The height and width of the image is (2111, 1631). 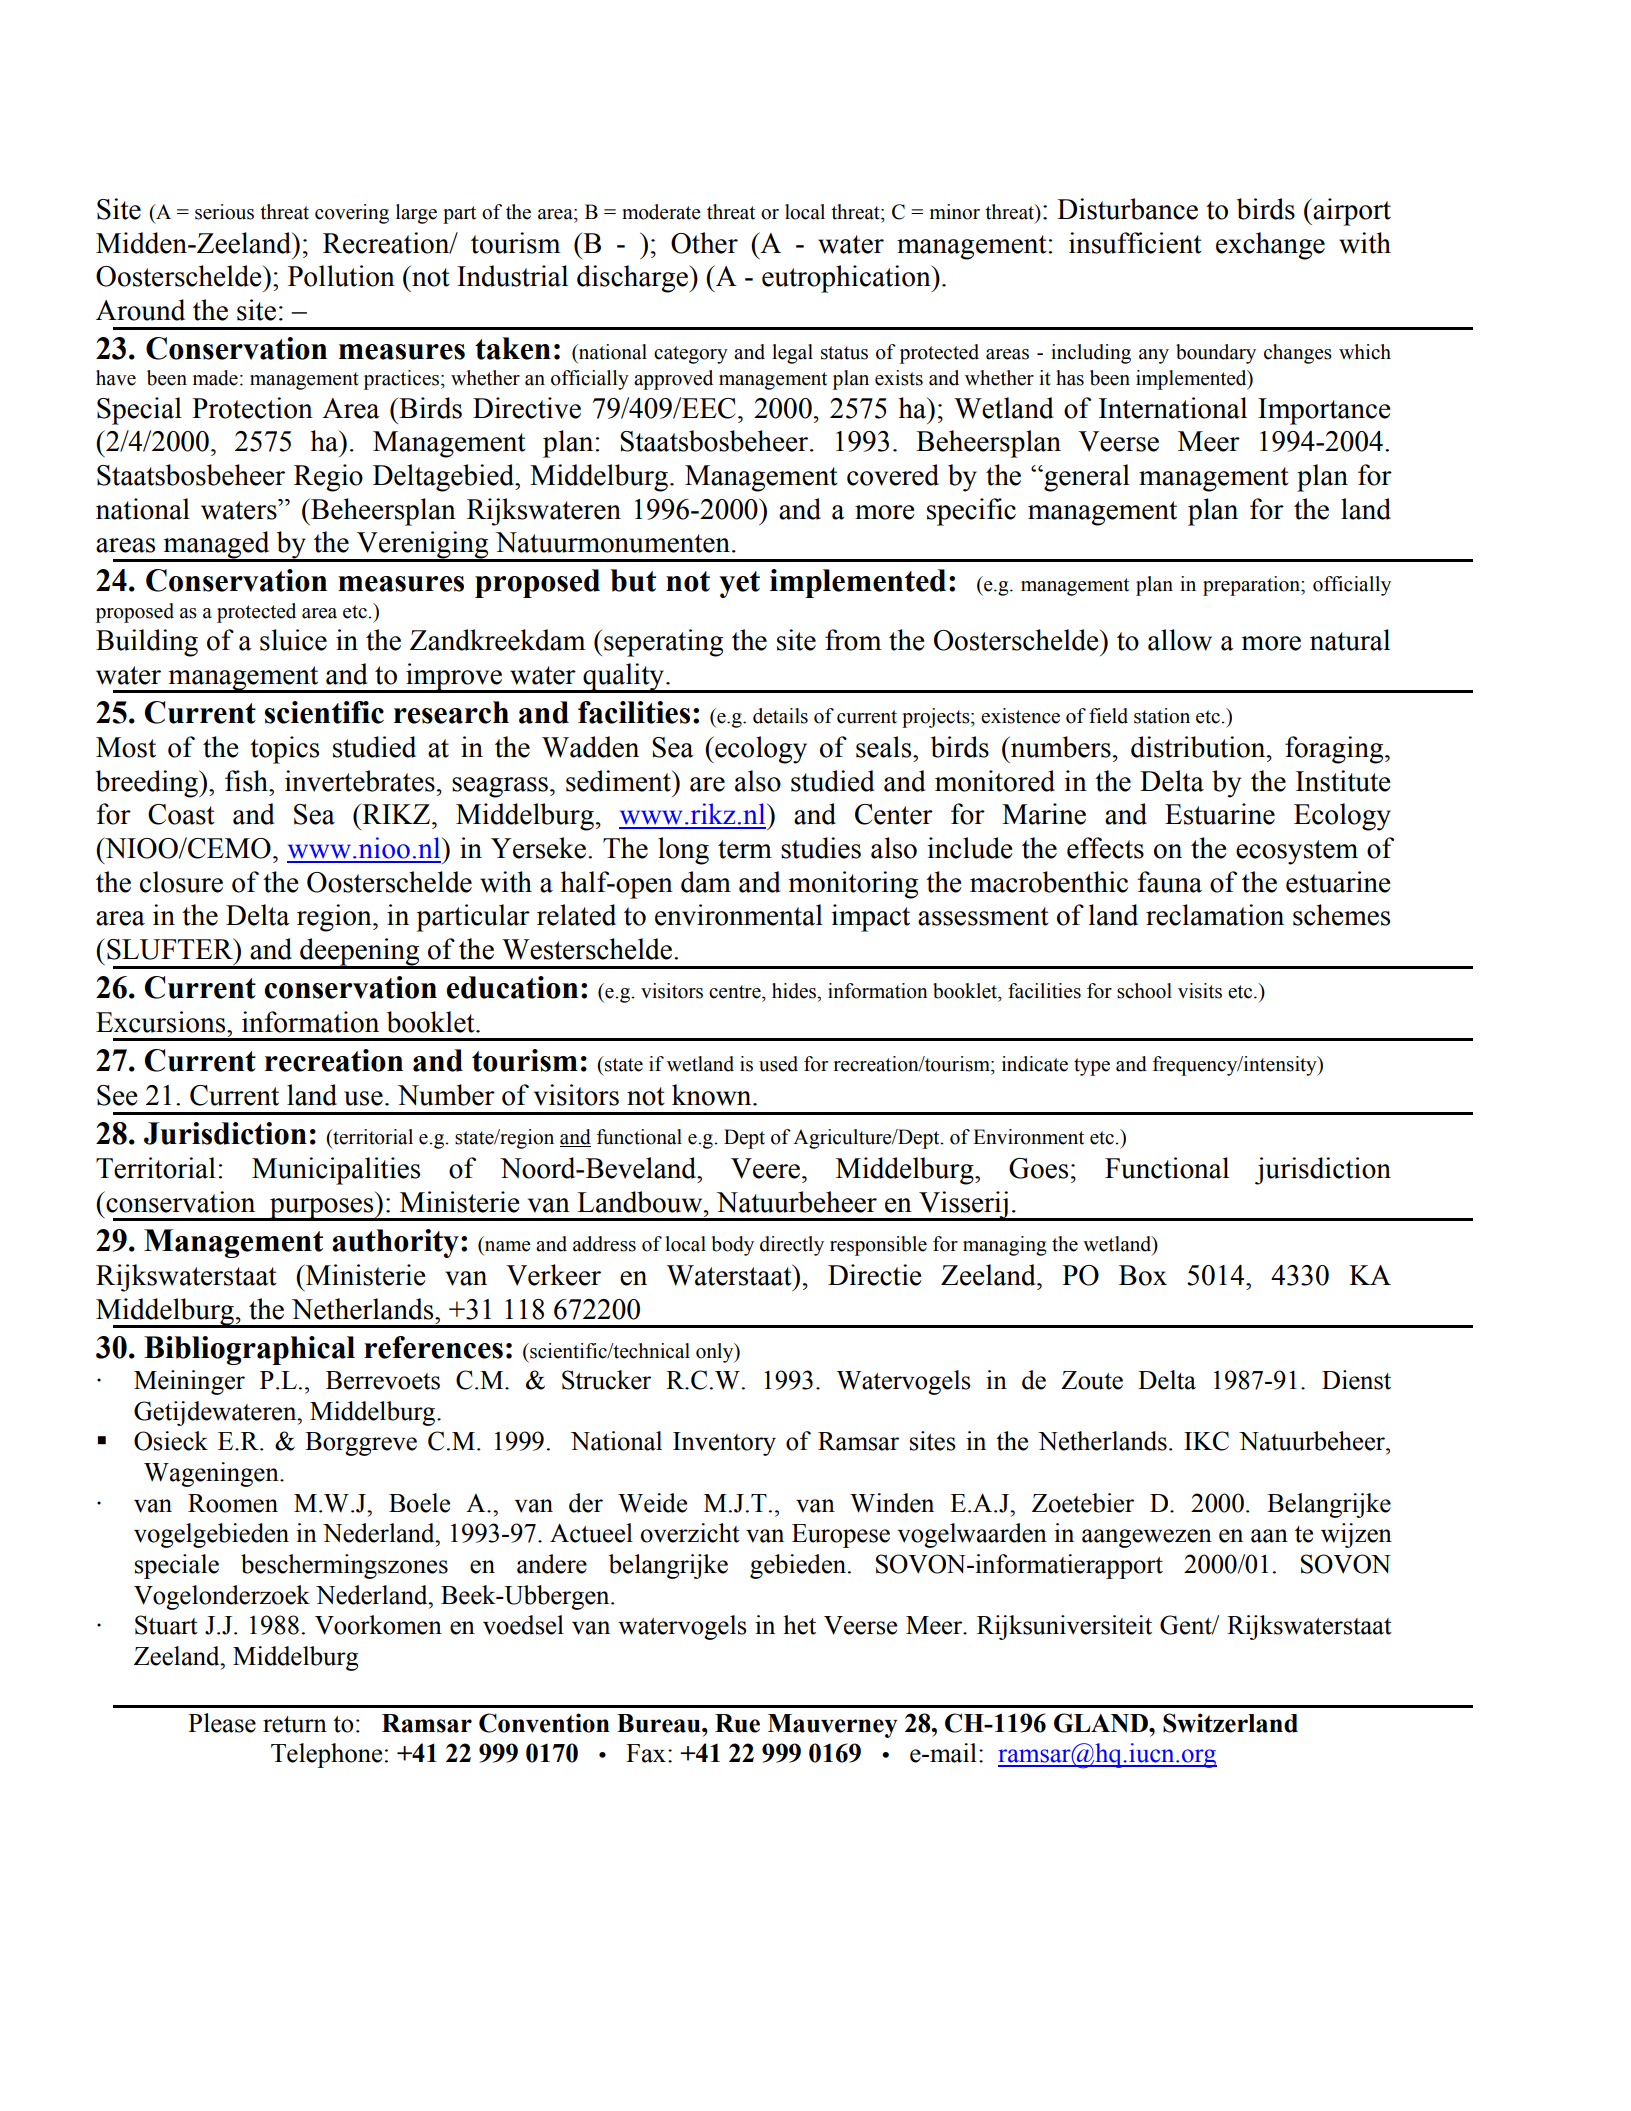 I want to click on allow, so click(x=1180, y=640).
